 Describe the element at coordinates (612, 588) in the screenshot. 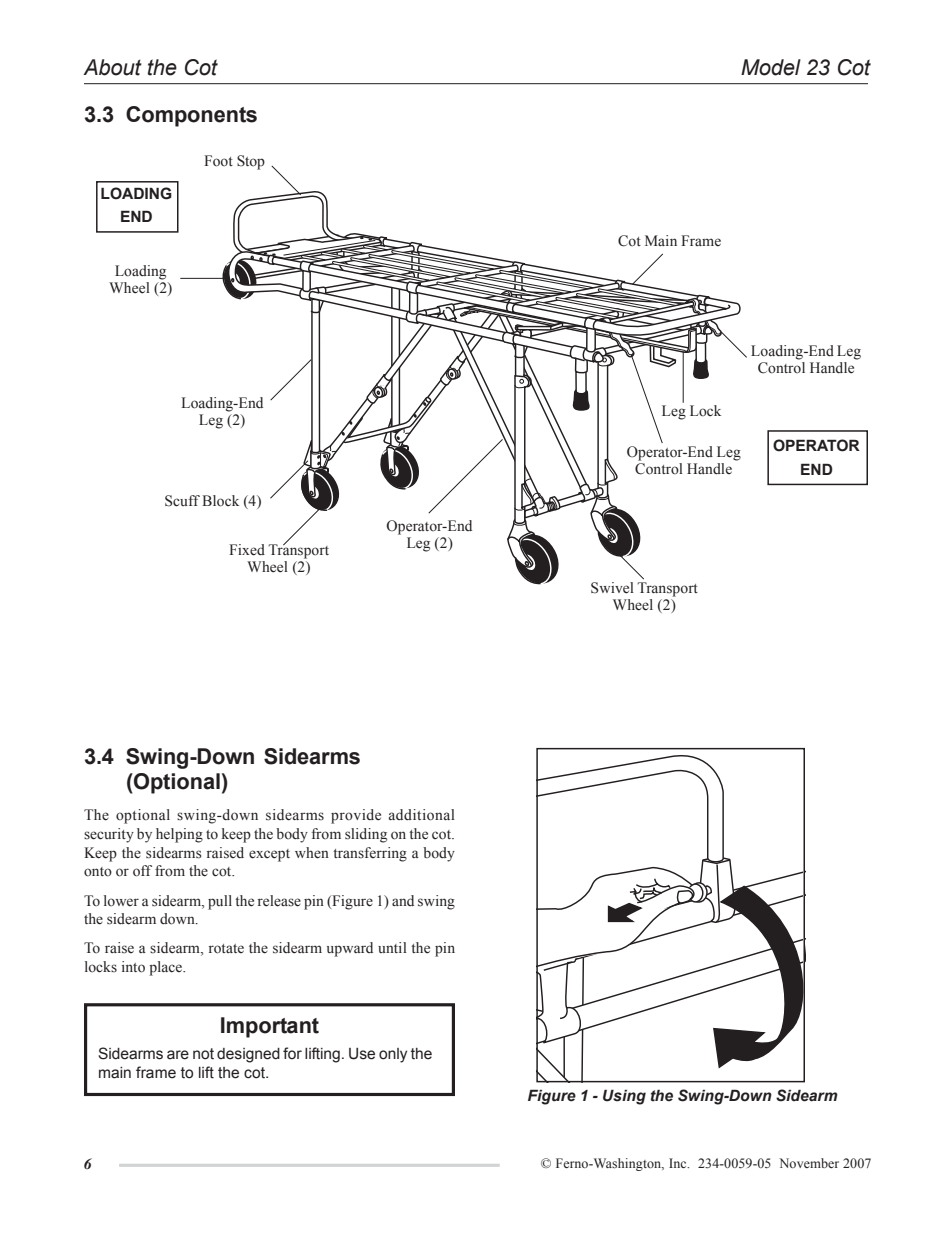

I see `Swivel` at that location.
